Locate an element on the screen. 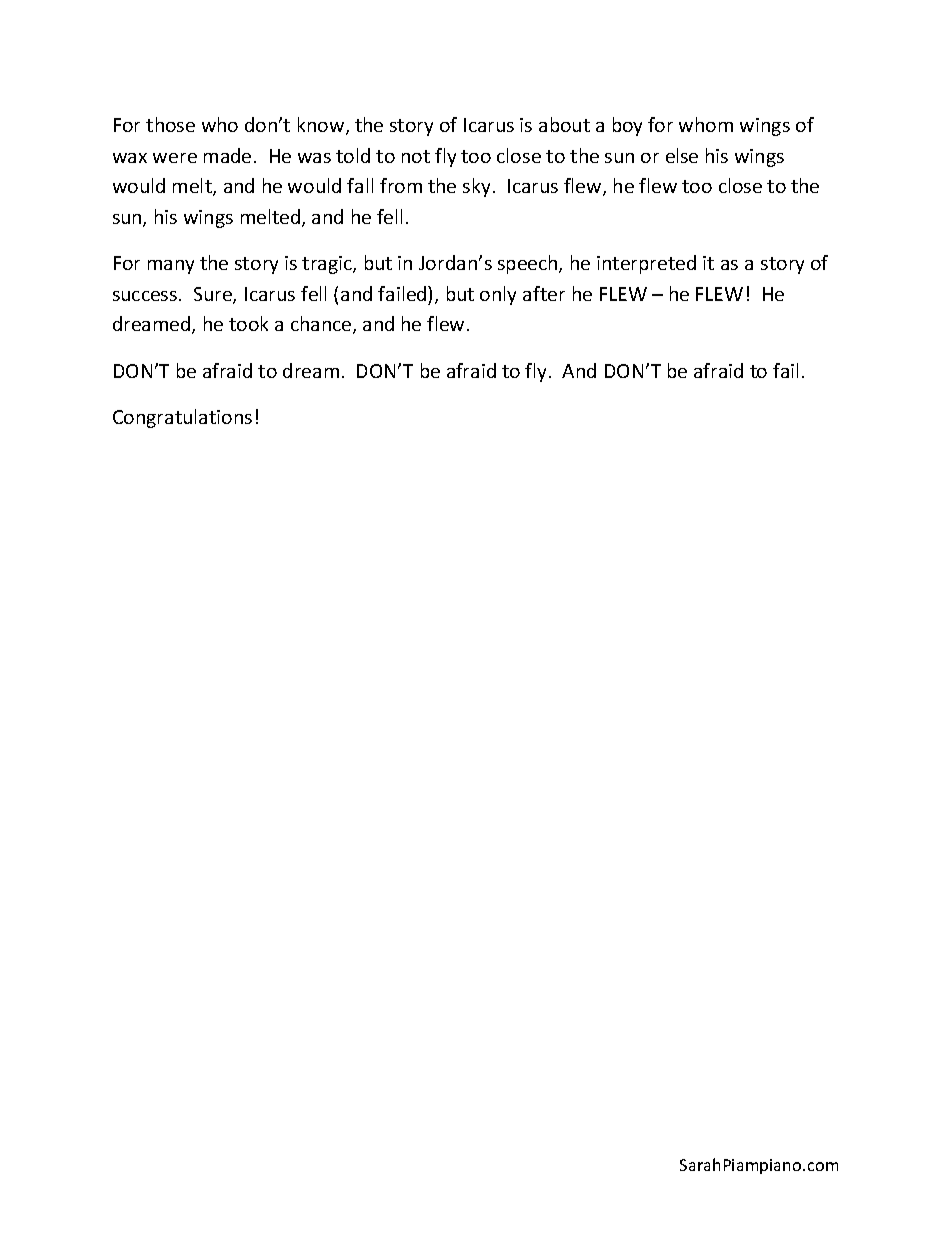 This screenshot has height=1233, width=952. those is located at coordinates (170, 124).
